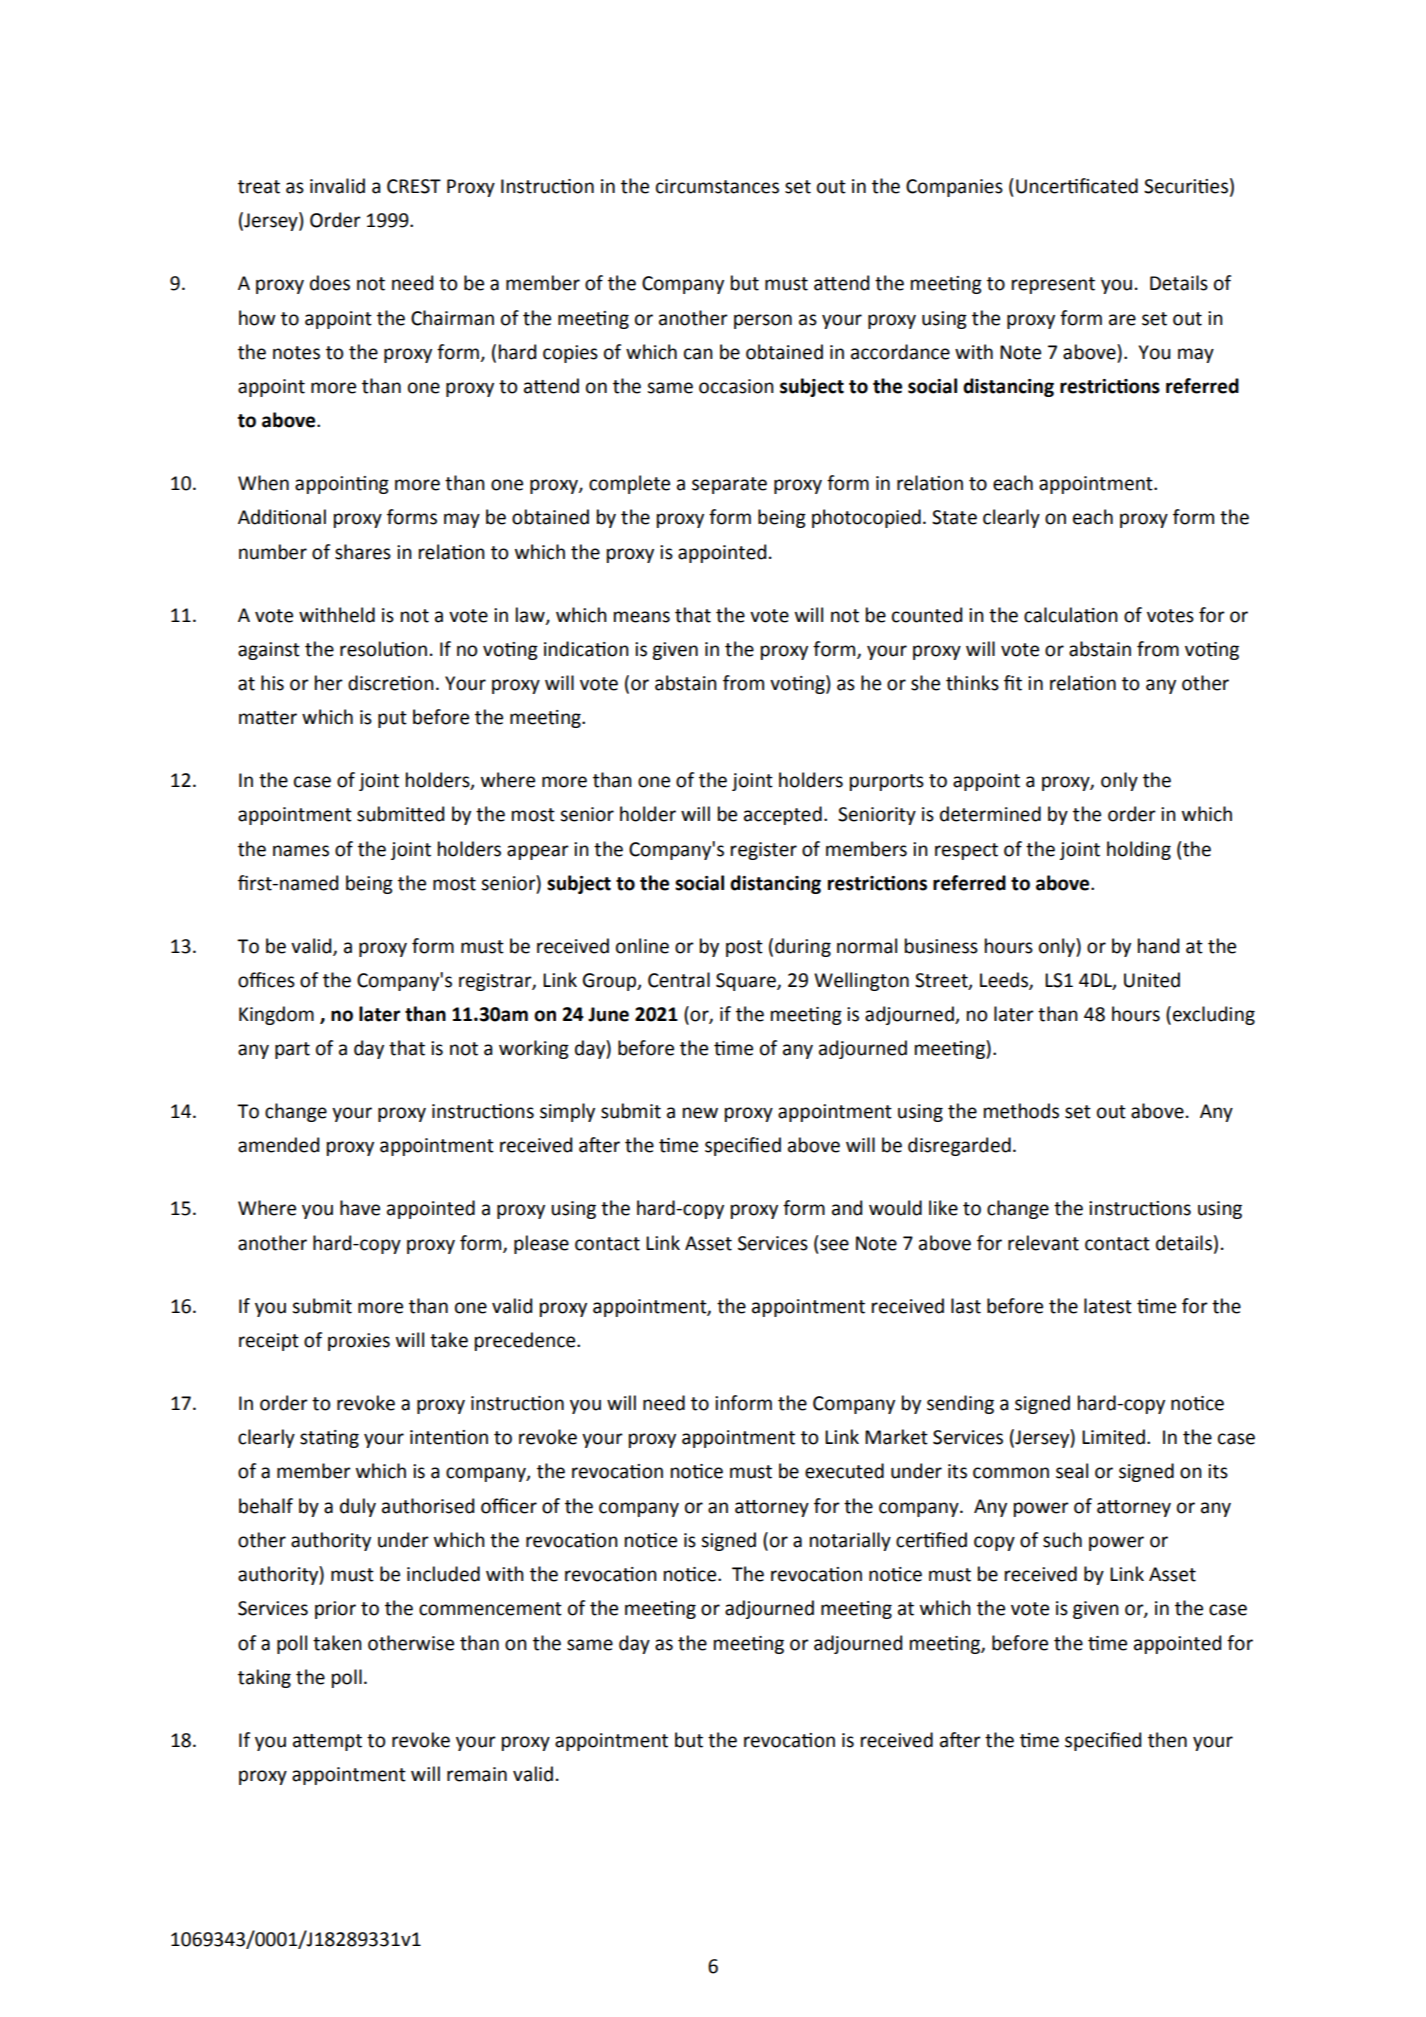 This screenshot has width=1426, height=2017. What do you see at coordinates (1071, 615) in the screenshot?
I see `calculation` at bounding box center [1071, 615].
